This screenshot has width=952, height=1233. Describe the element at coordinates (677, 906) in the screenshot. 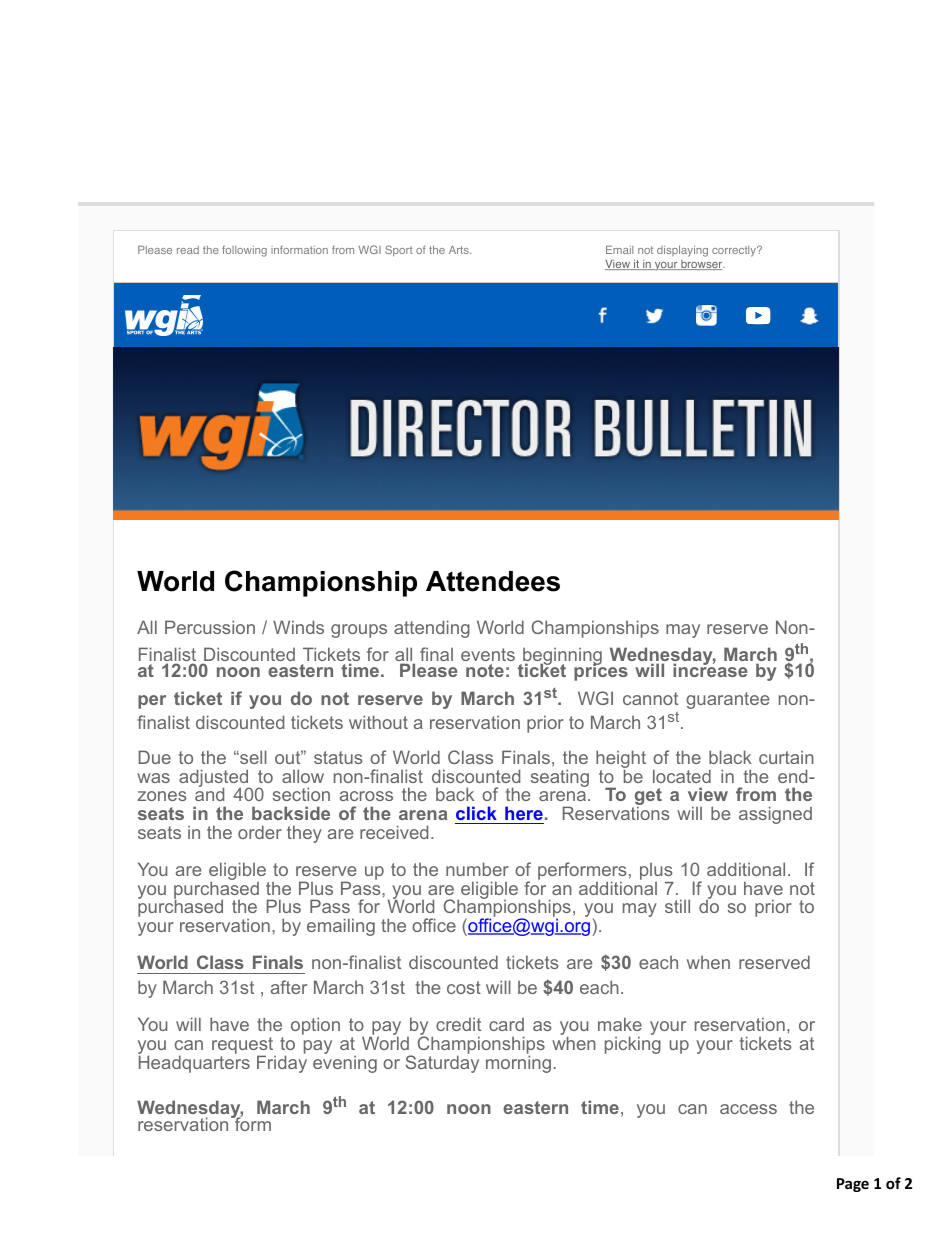

I see `still` at that location.
